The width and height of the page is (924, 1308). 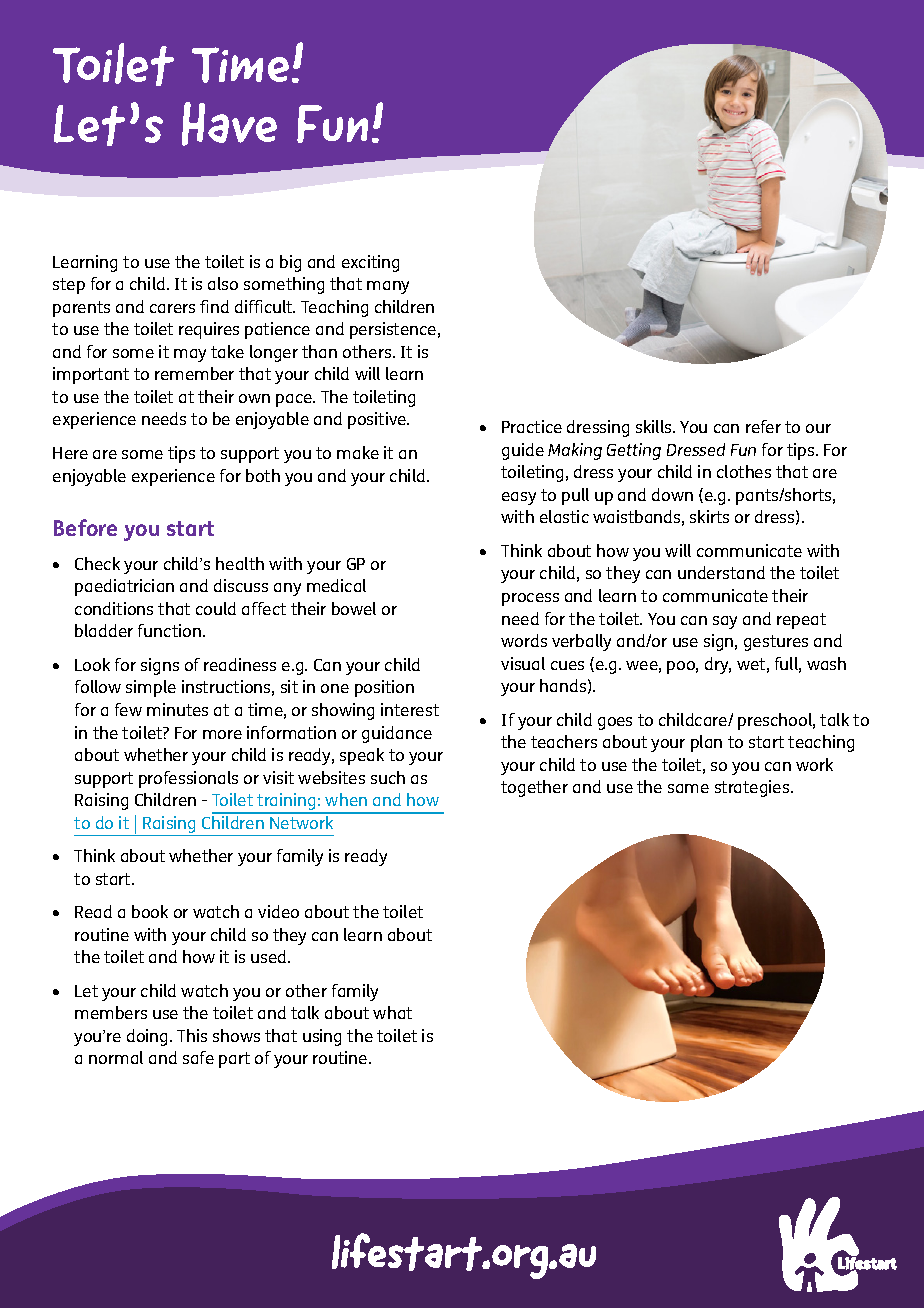 I want to click on what, so click(x=392, y=1012).
